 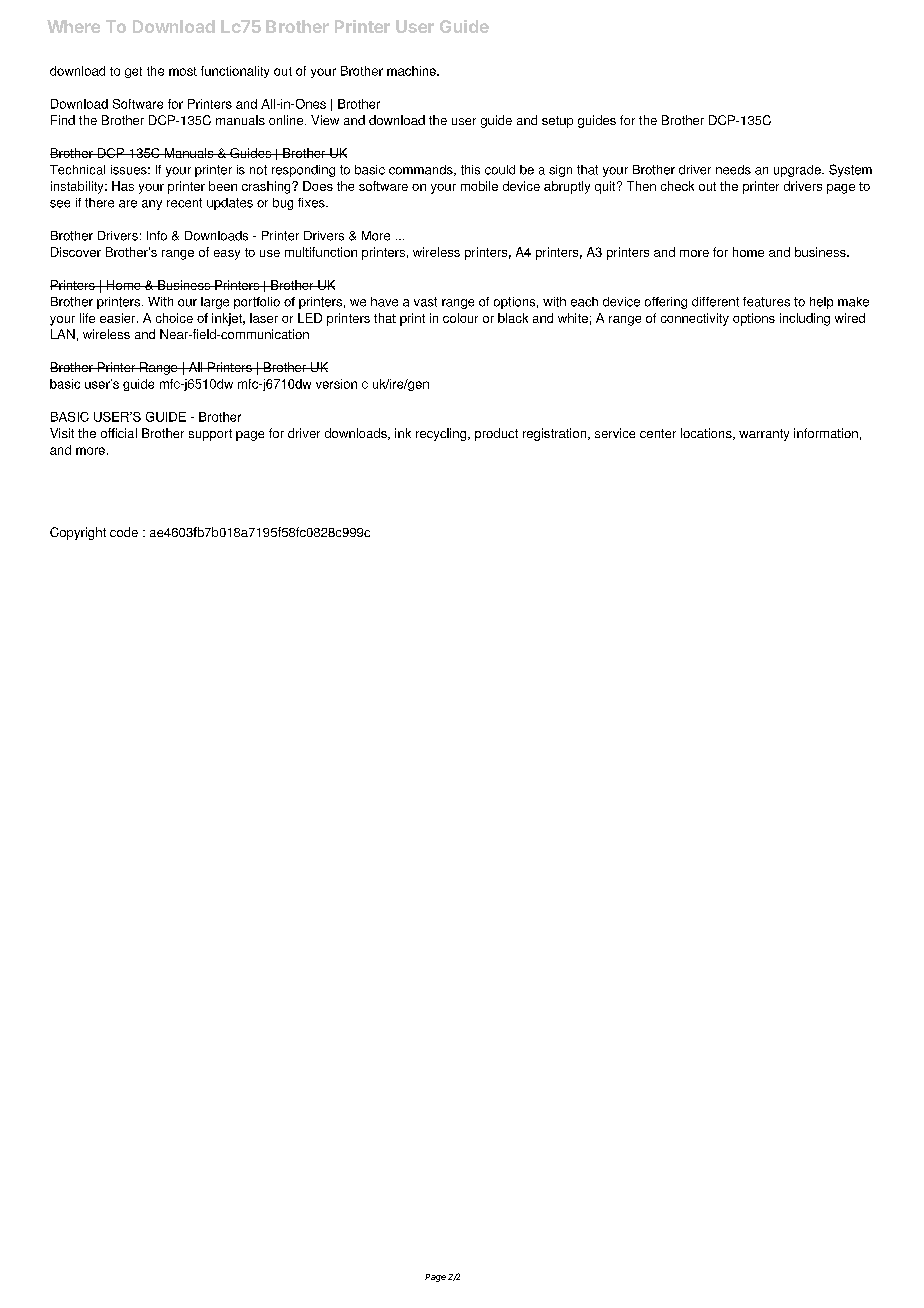 What do you see at coordinates (766, 302) in the screenshot?
I see `features` at bounding box center [766, 302].
